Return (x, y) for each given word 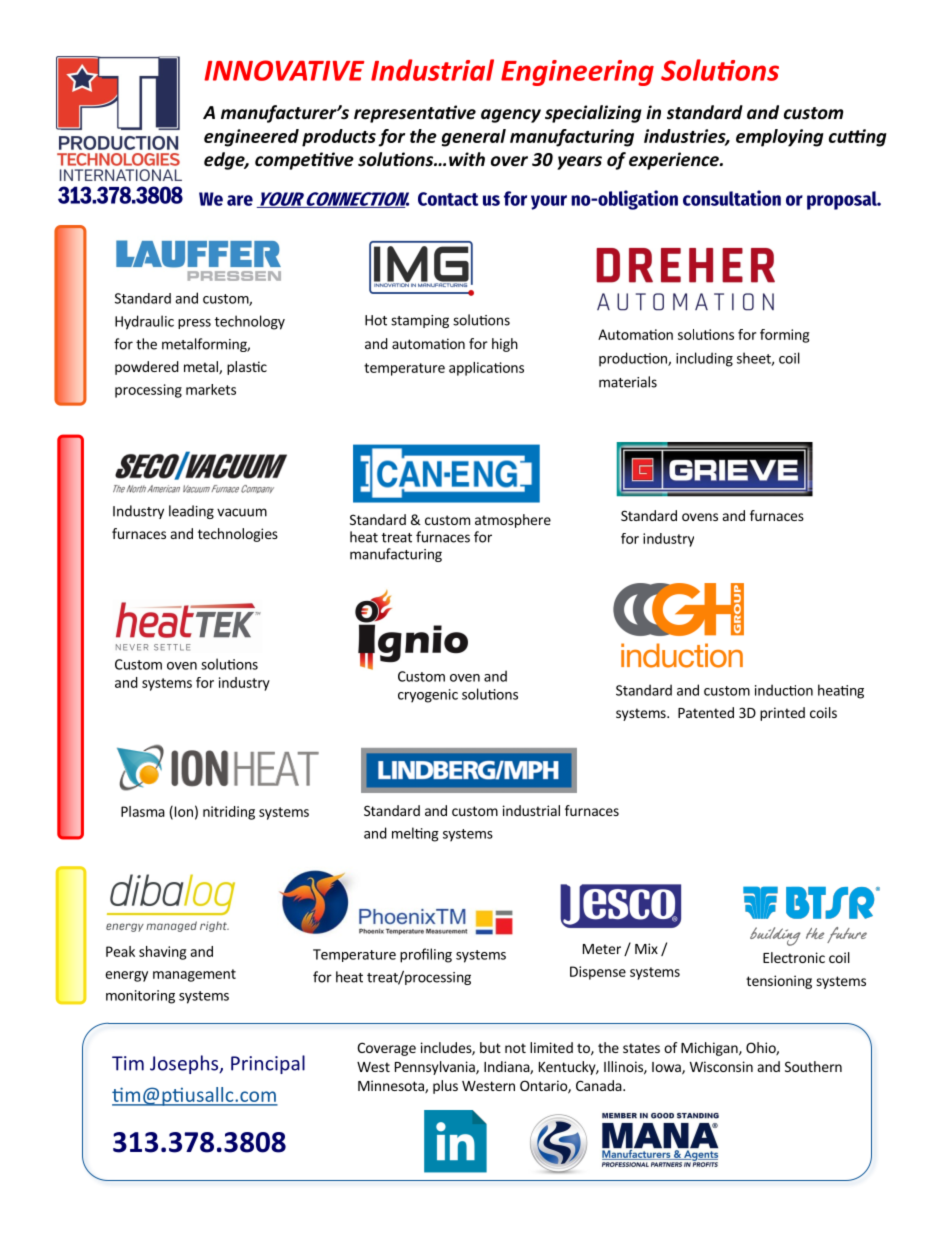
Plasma (143, 811)
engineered (251, 138)
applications (486, 369)
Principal (268, 1064)
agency (511, 116)
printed (782, 714)
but (490, 1047)
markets (211, 389)
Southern (813, 1066)
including (704, 359)
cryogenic (428, 696)
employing (780, 138)
